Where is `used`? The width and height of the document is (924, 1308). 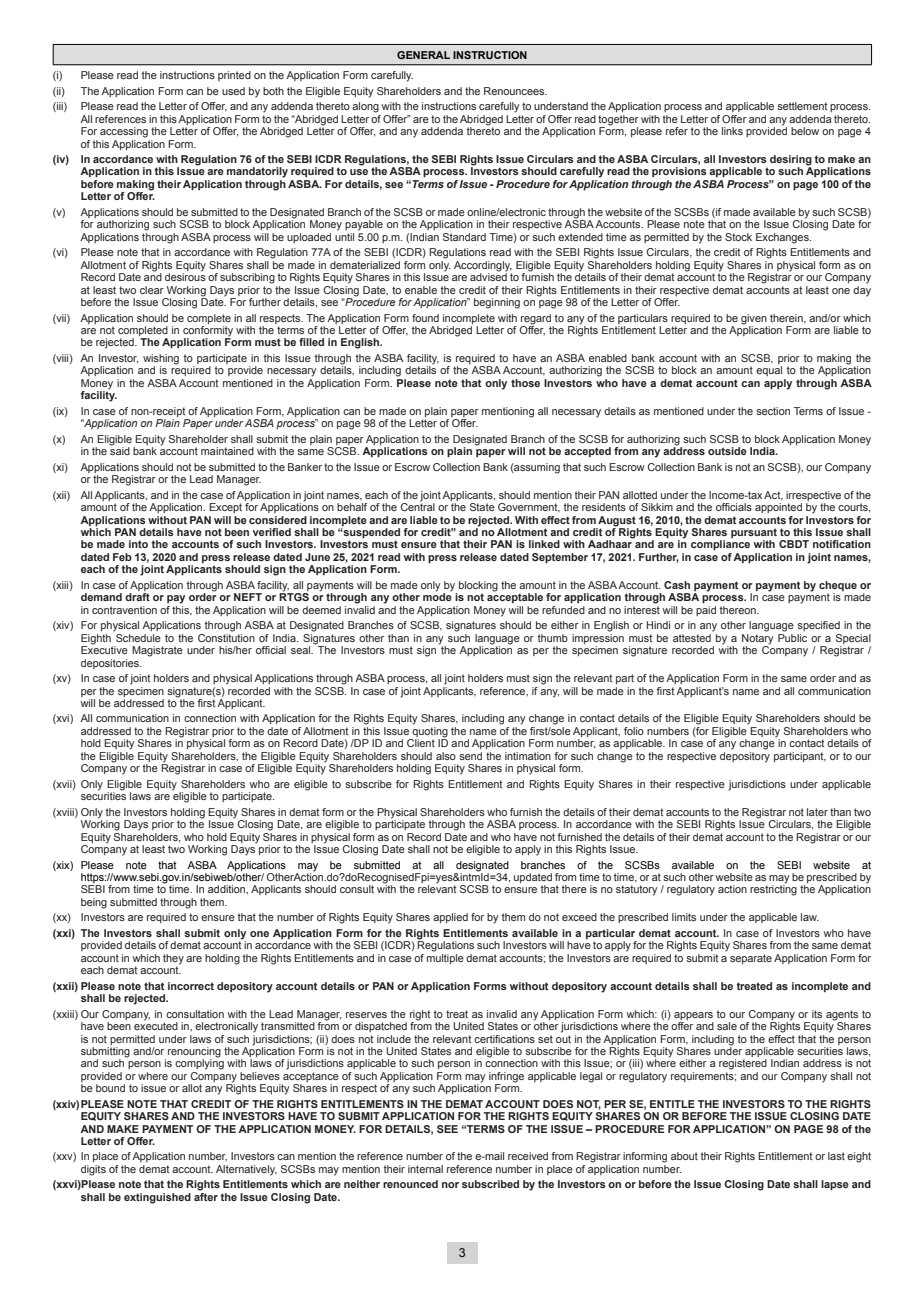 used is located at coordinates (233, 91).
